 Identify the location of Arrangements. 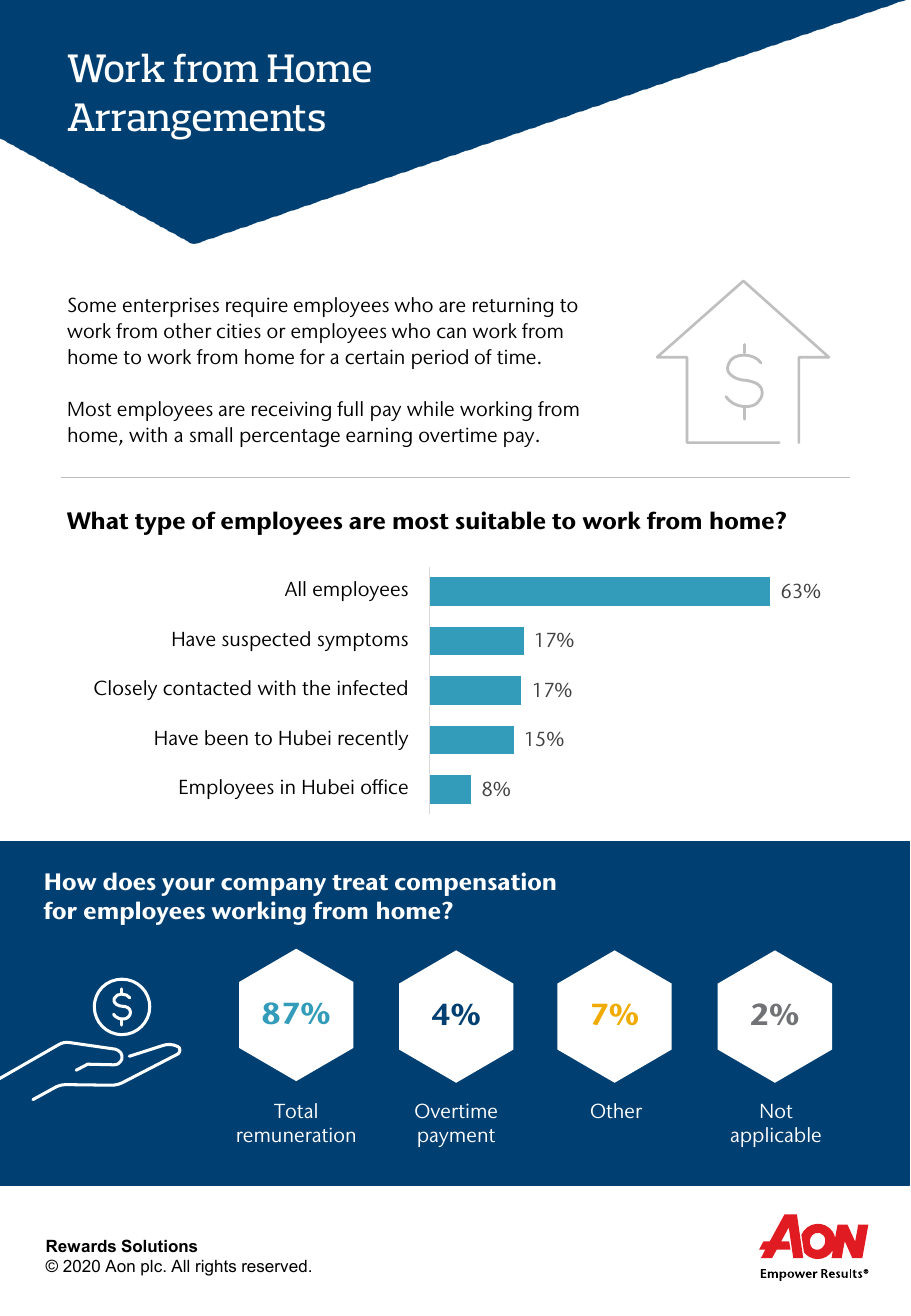
(196, 121).
